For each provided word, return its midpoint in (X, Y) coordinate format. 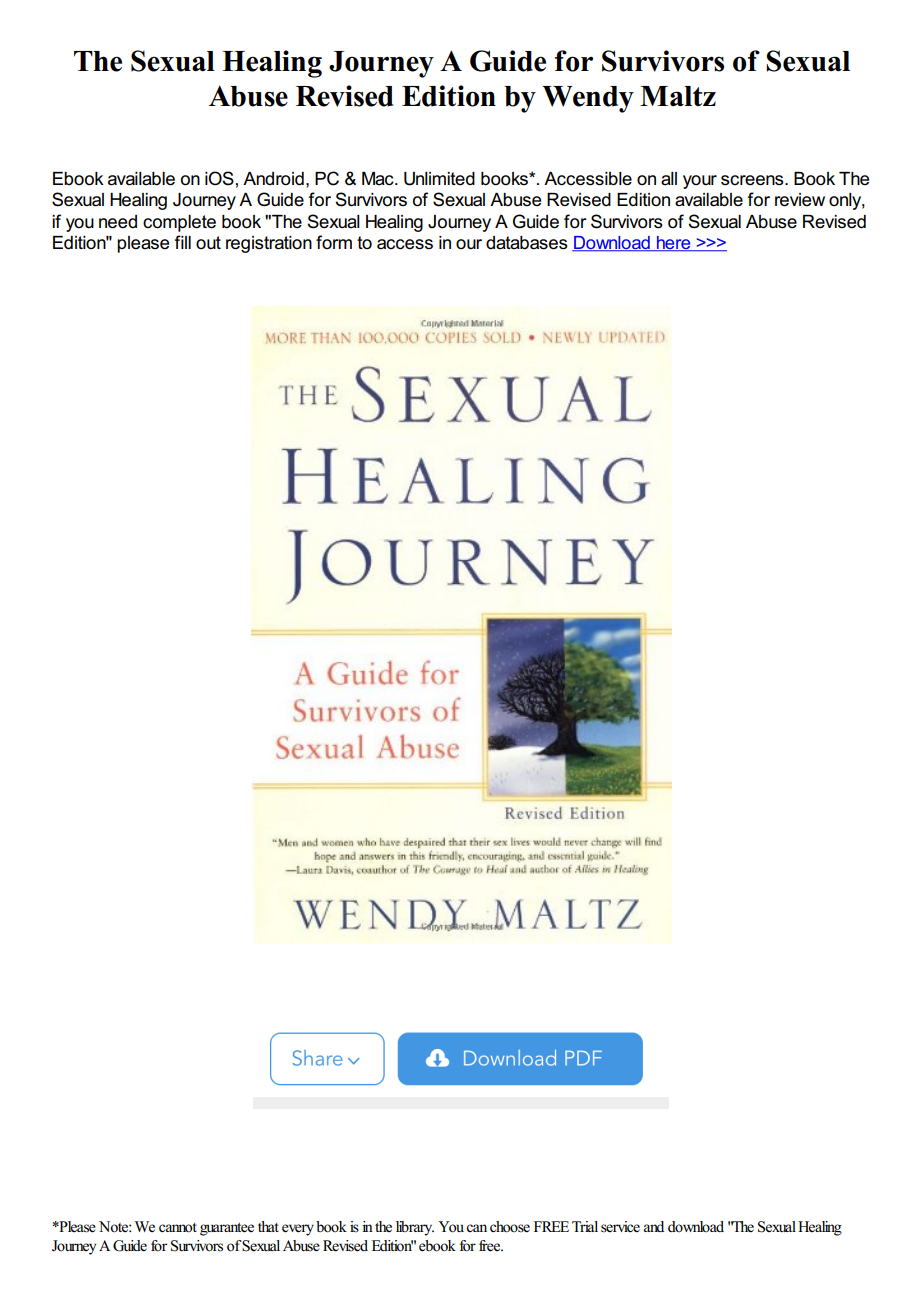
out (208, 242)
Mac (379, 179)
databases (527, 243)
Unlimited (439, 179)
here (673, 244)
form (334, 242)
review (800, 200)
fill (183, 242)
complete (179, 223)
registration (269, 244)
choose (510, 1227)
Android (273, 179)
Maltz (678, 96)
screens (753, 180)
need (118, 222)
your (700, 182)
